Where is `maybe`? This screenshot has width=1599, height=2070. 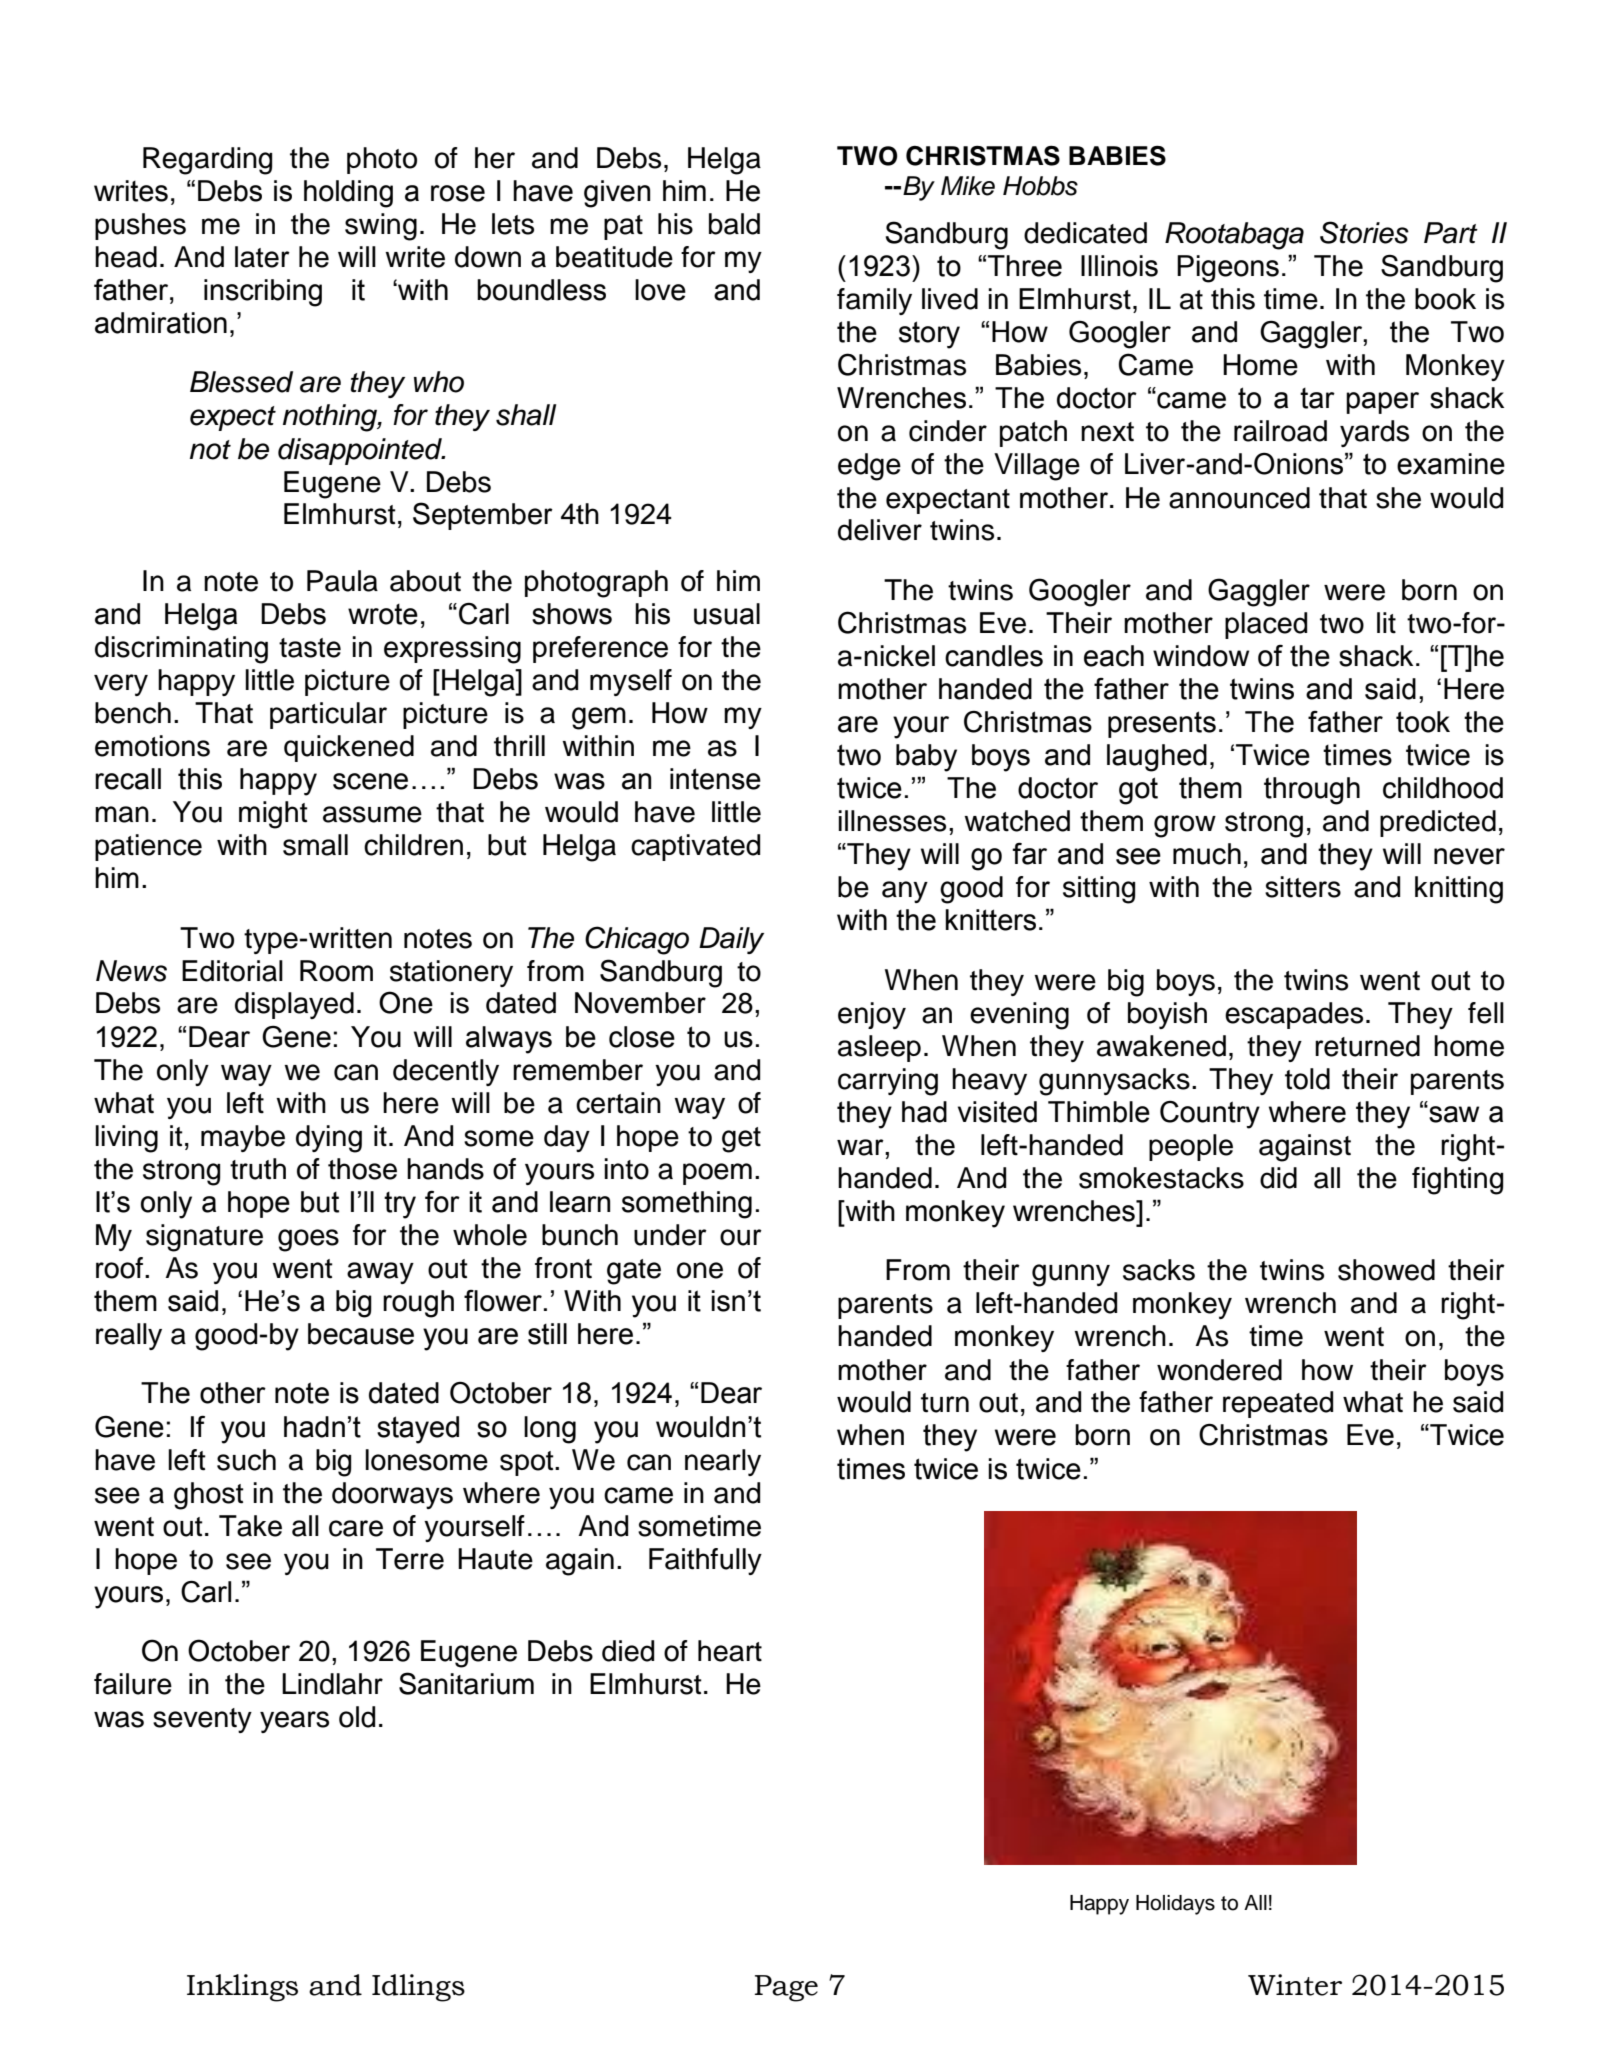
maybe is located at coordinates (243, 1138).
